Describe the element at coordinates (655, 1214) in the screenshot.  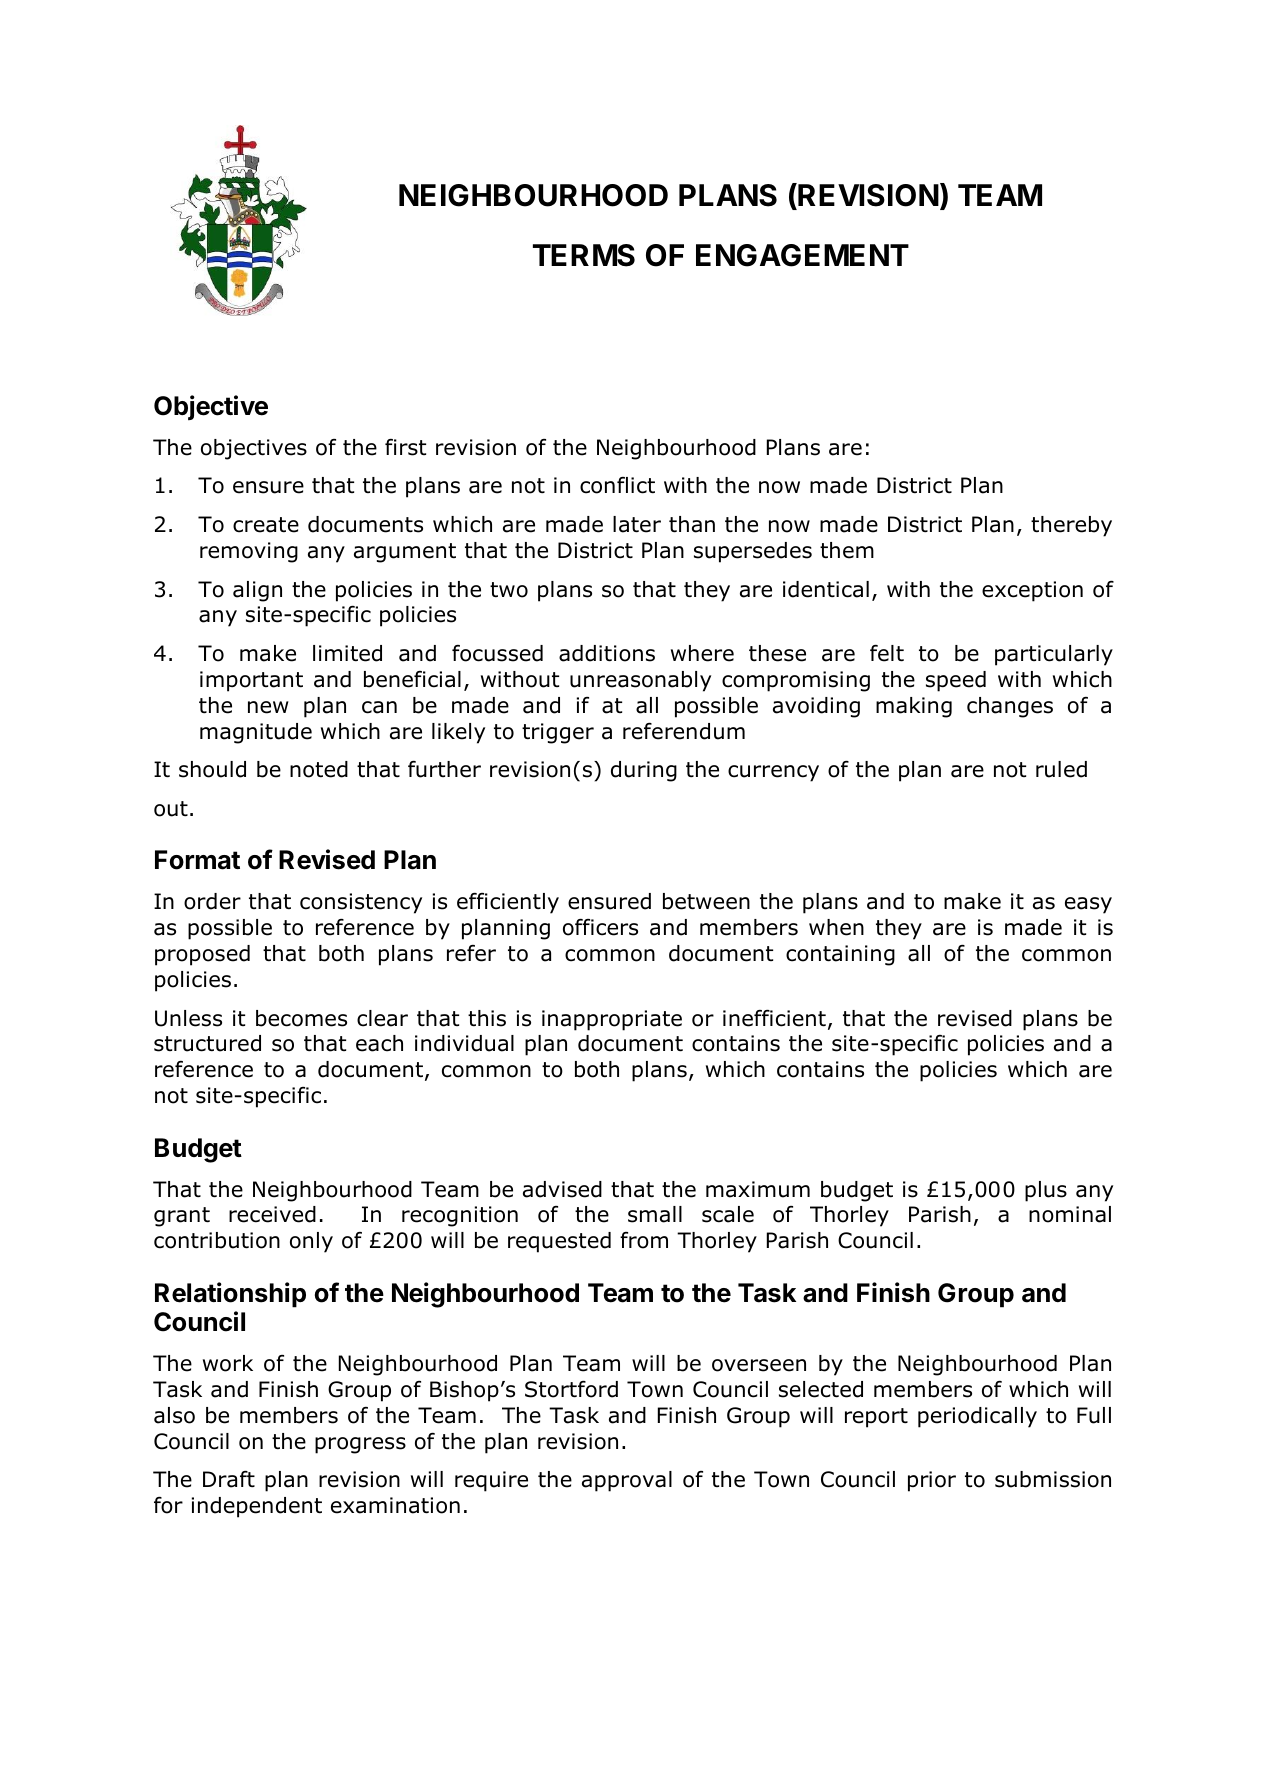
I see `small` at that location.
